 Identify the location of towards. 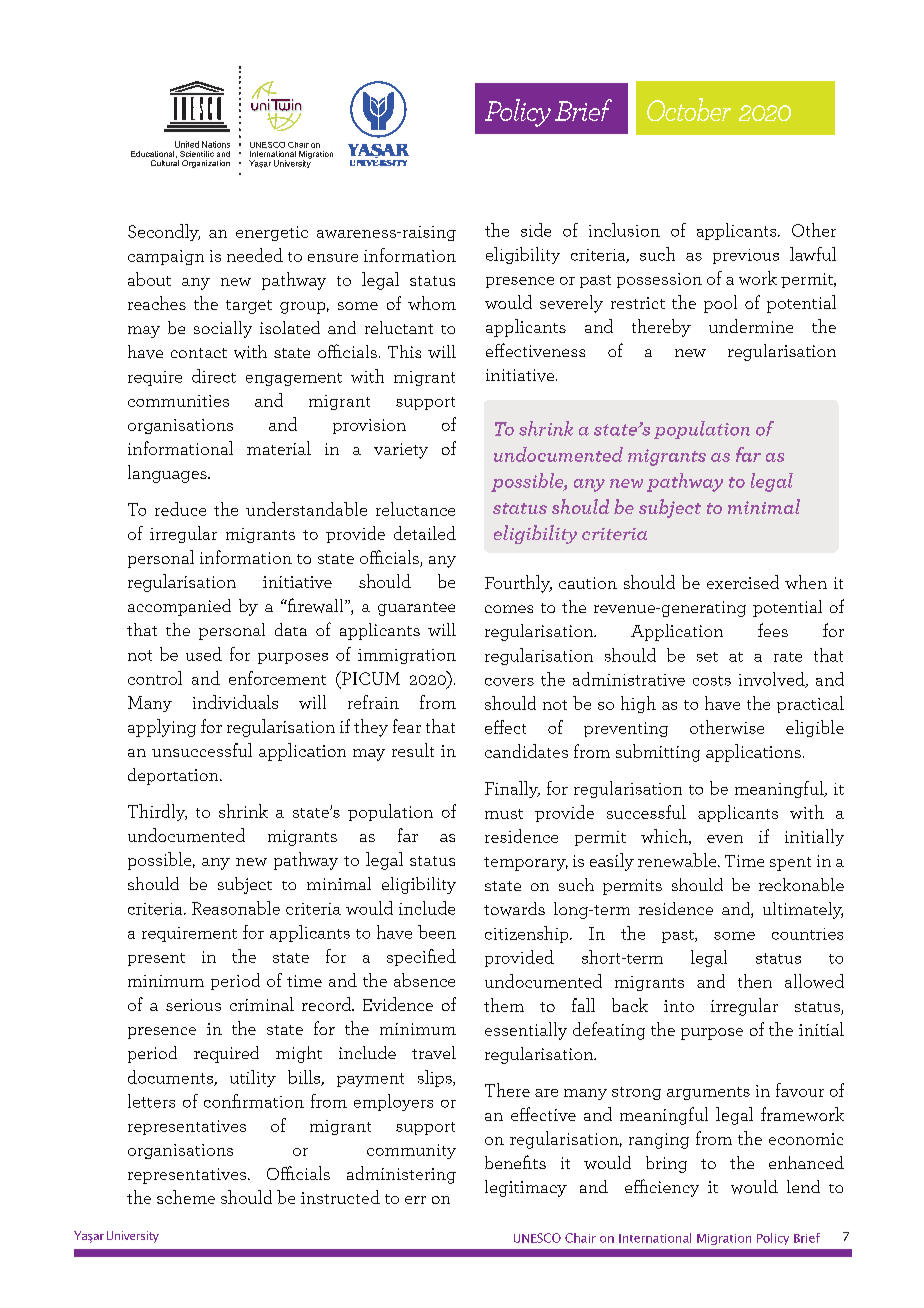
(514, 909).
